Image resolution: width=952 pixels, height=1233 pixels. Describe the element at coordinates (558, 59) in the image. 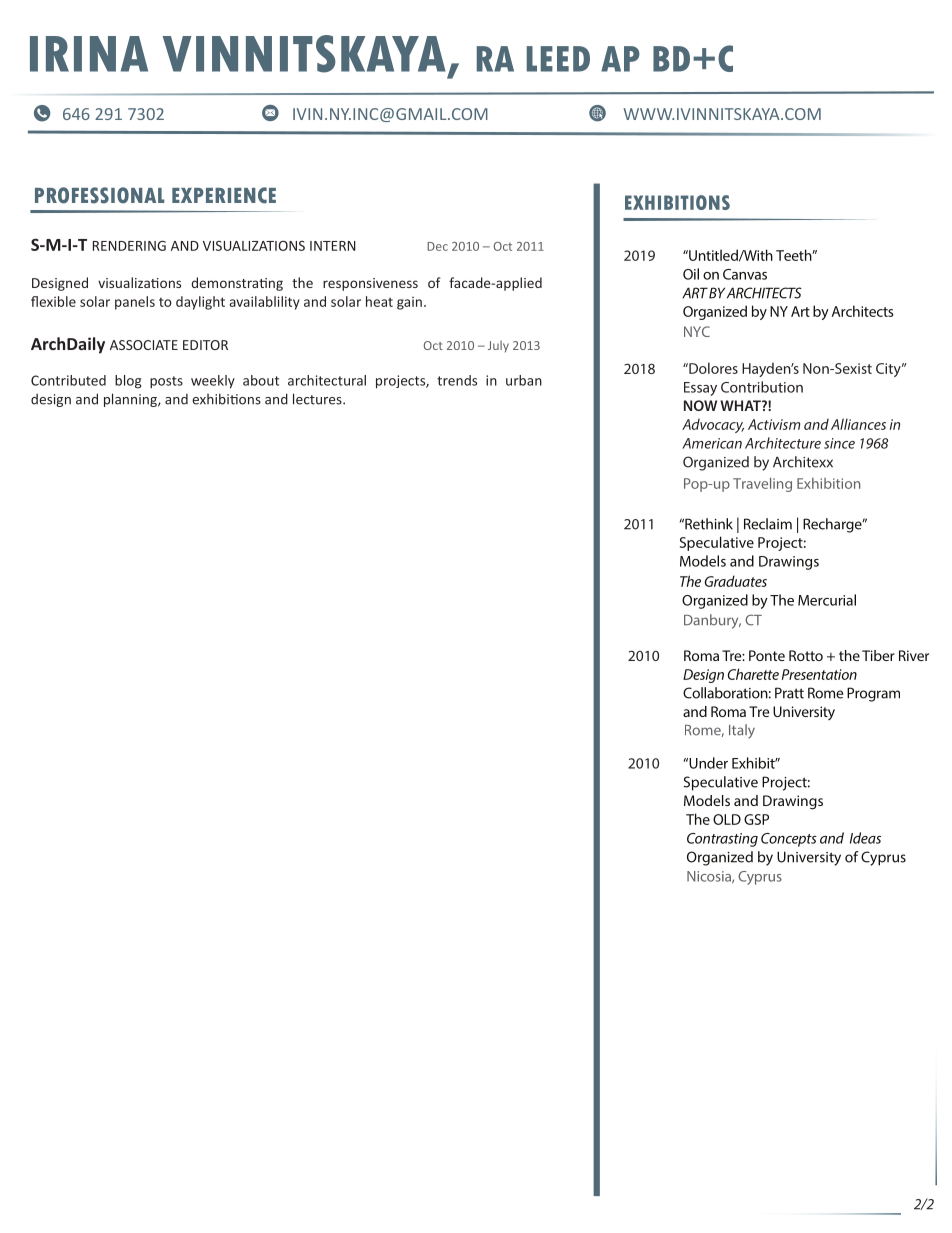

I see `LEED` at that location.
